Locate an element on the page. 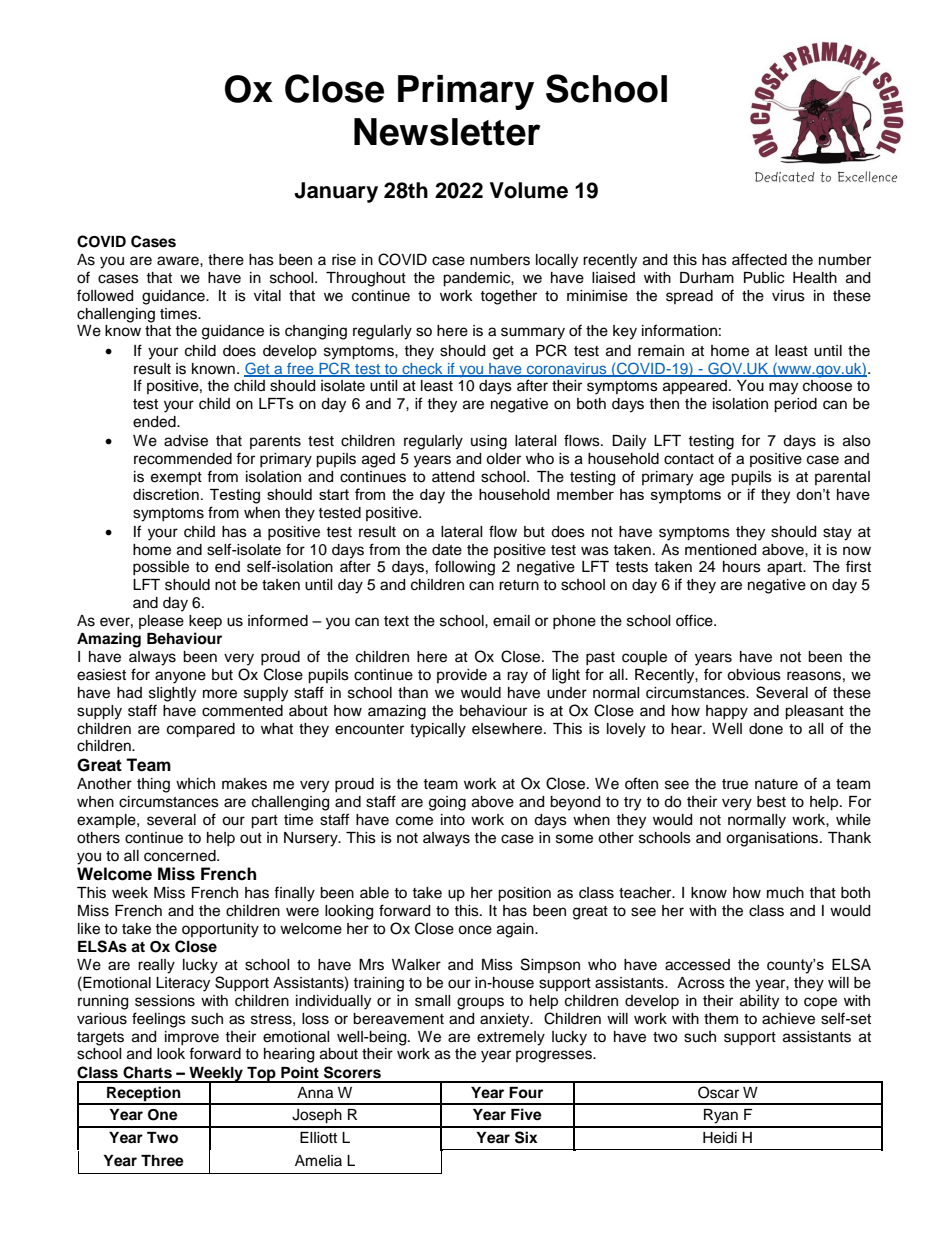 The image size is (952, 1233). obvious is located at coordinates (754, 675).
